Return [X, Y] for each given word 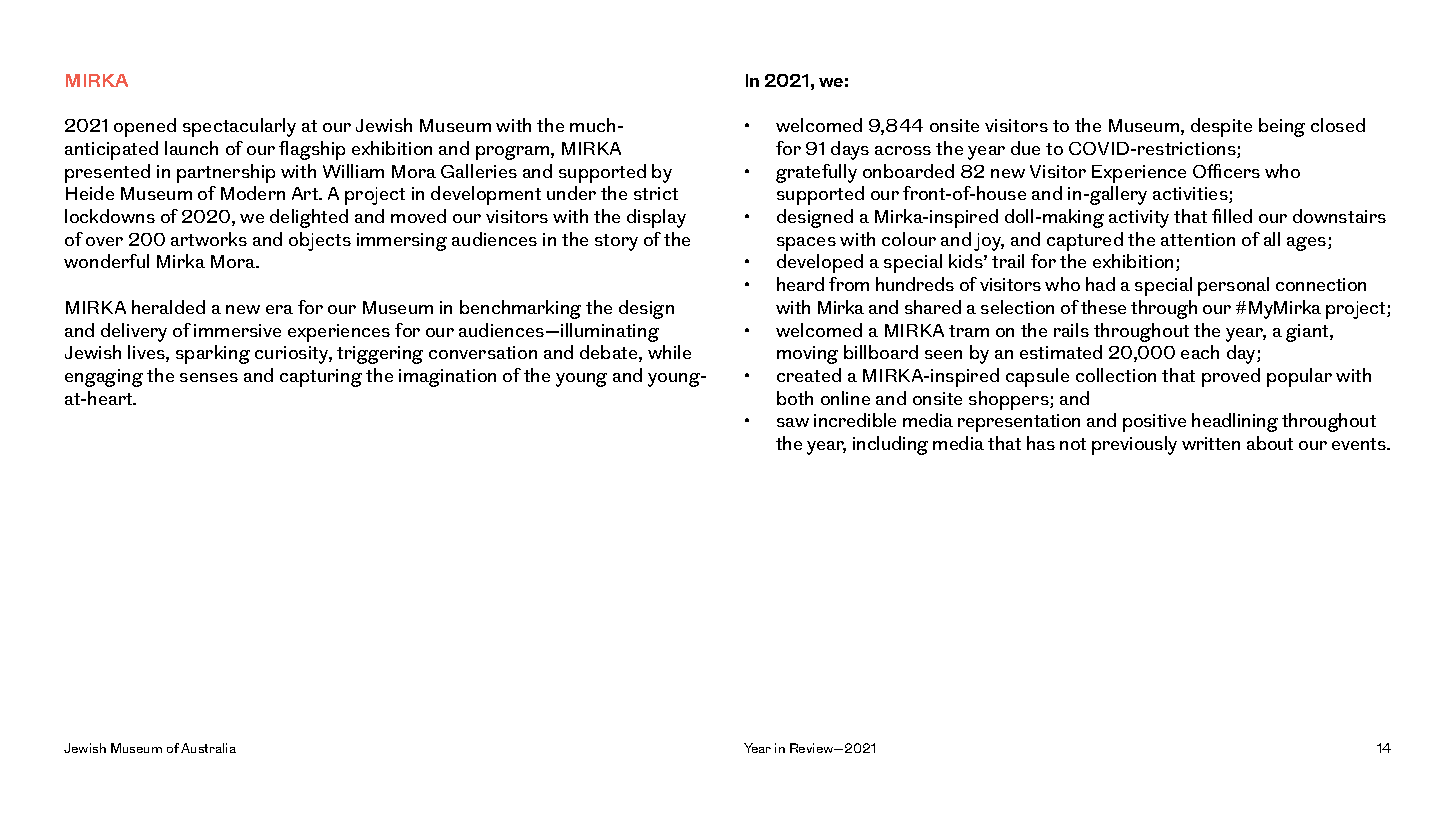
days [850, 150]
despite [1221, 127]
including [890, 445]
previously [1134, 445]
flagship [312, 150]
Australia [208, 748]
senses [209, 377]
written [1211, 443]
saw [793, 422]
